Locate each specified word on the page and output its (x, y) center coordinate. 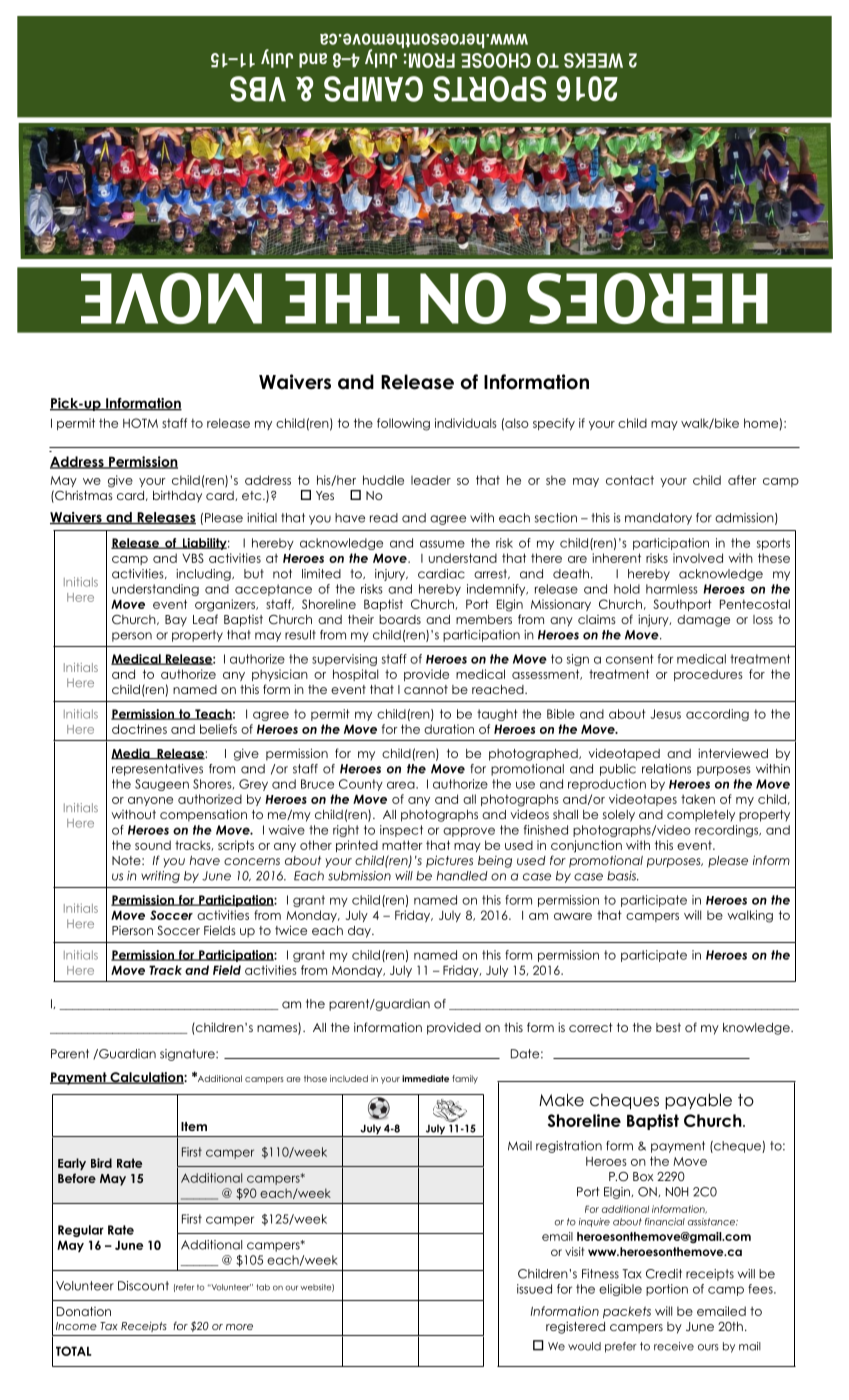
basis (622, 876)
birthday (177, 496)
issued (534, 1289)
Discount (143, 1286)
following (403, 424)
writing (160, 877)
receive (674, 1346)
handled (462, 876)
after (742, 480)
